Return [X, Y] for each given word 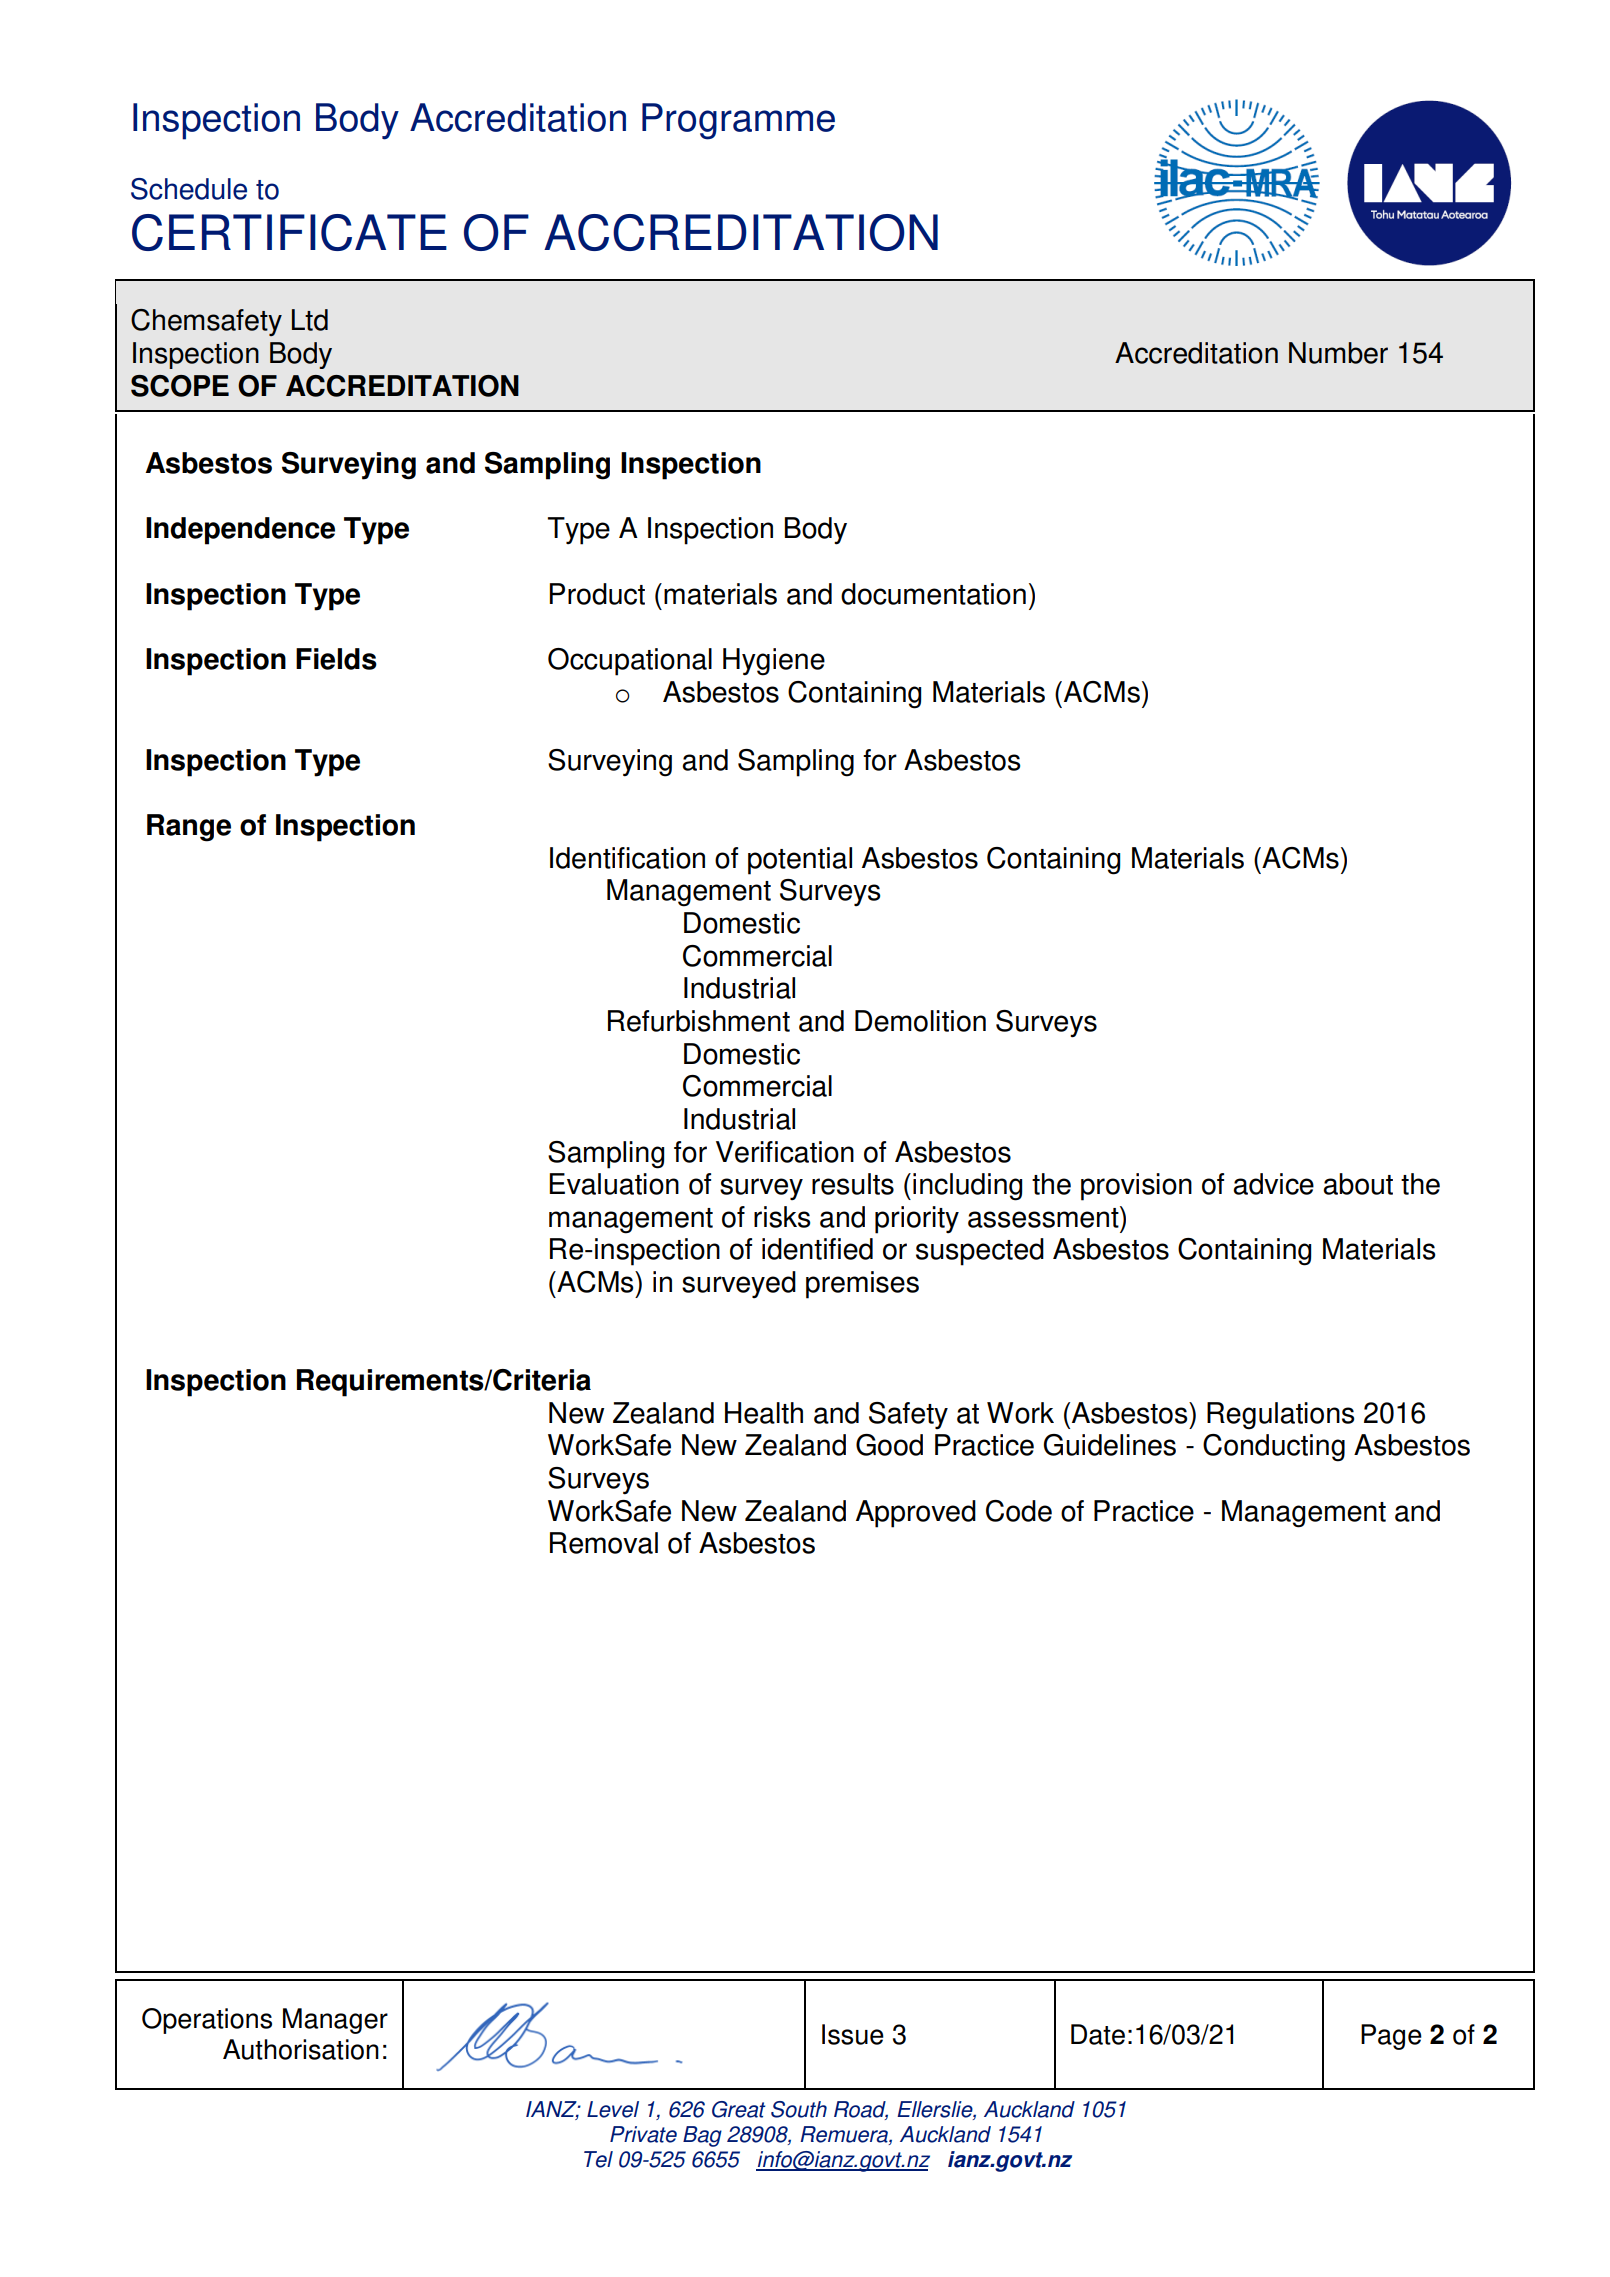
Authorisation [301, 2049]
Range [189, 828]
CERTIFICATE [289, 232]
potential [800, 861]
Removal [604, 1543]
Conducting [1274, 1448]
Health [764, 1413]
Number [1338, 353]
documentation [933, 594]
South [799, 2109]
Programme [738, 121]
